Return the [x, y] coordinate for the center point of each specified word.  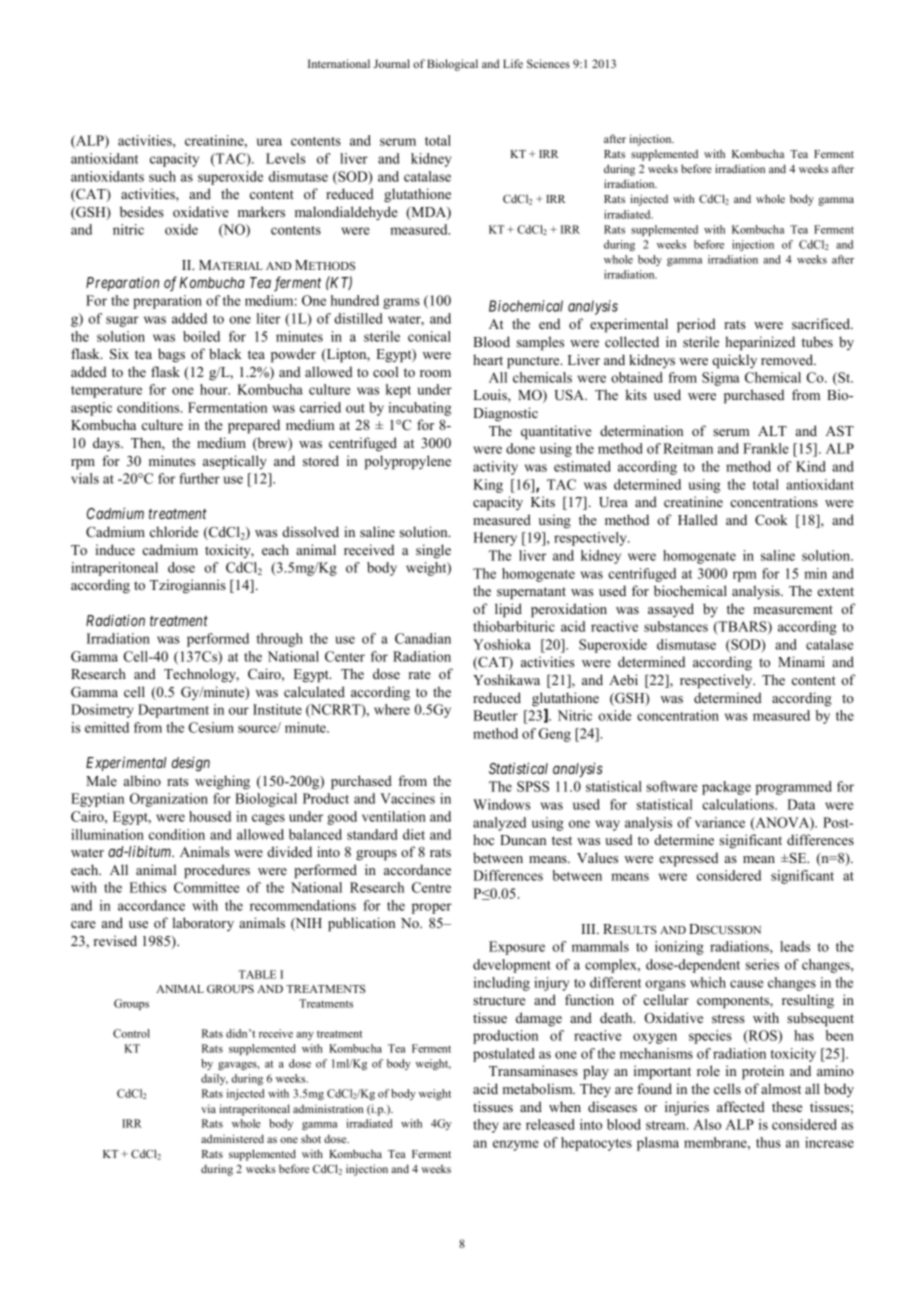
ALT [772, 431]
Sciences [548, 63]
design [191, 764]
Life [513, 63]
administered [232, 1138]
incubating [419, 409]
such [162, 176]
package [726, 788]
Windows [501, 804]
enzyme [516, 1145]
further [199, 478]
